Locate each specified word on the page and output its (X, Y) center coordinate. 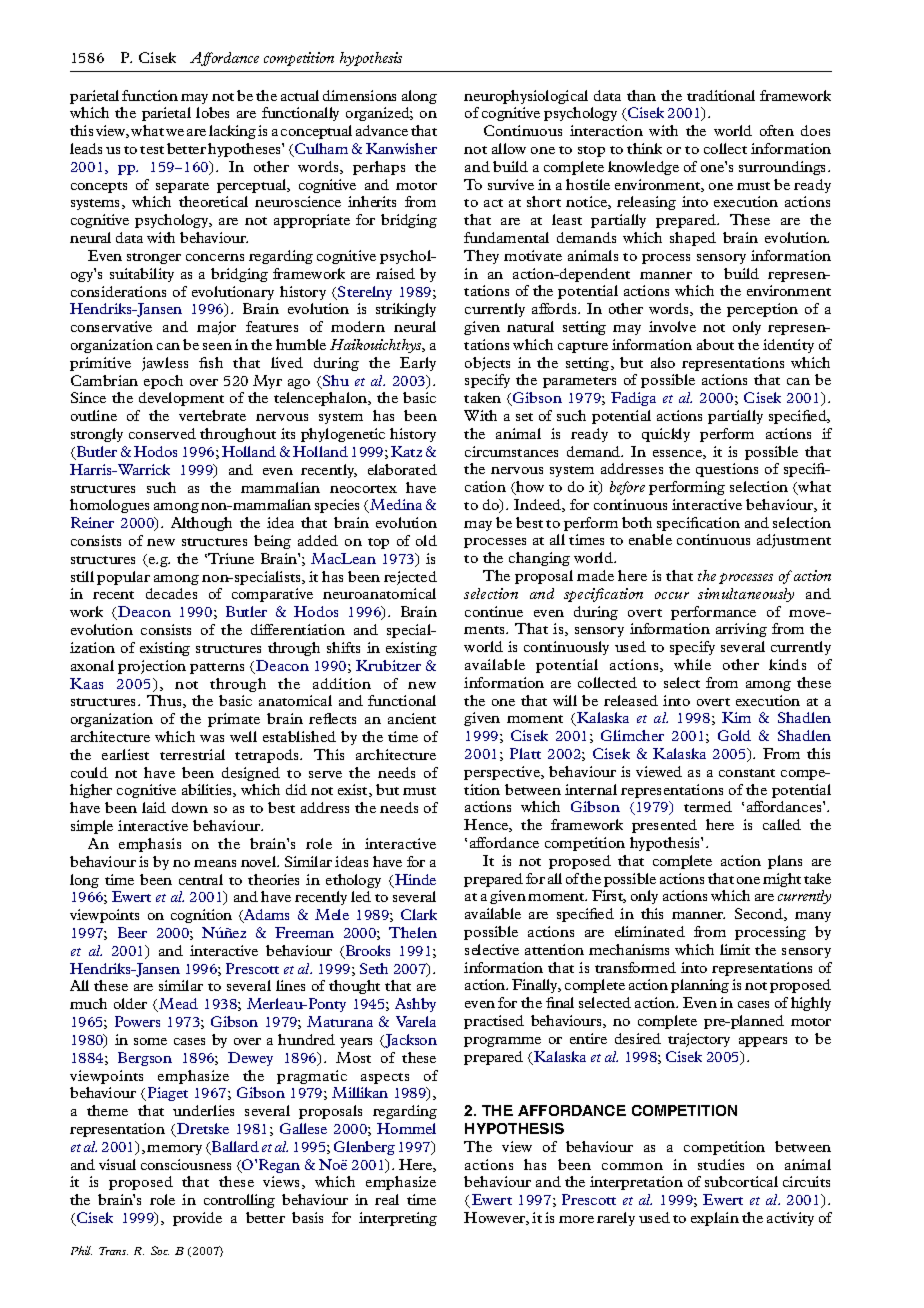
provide (197, 1219)
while (692, 664)
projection (152, 667)
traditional (721, 95)
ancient (412, 718)
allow (509, 148)
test (152, 150)
